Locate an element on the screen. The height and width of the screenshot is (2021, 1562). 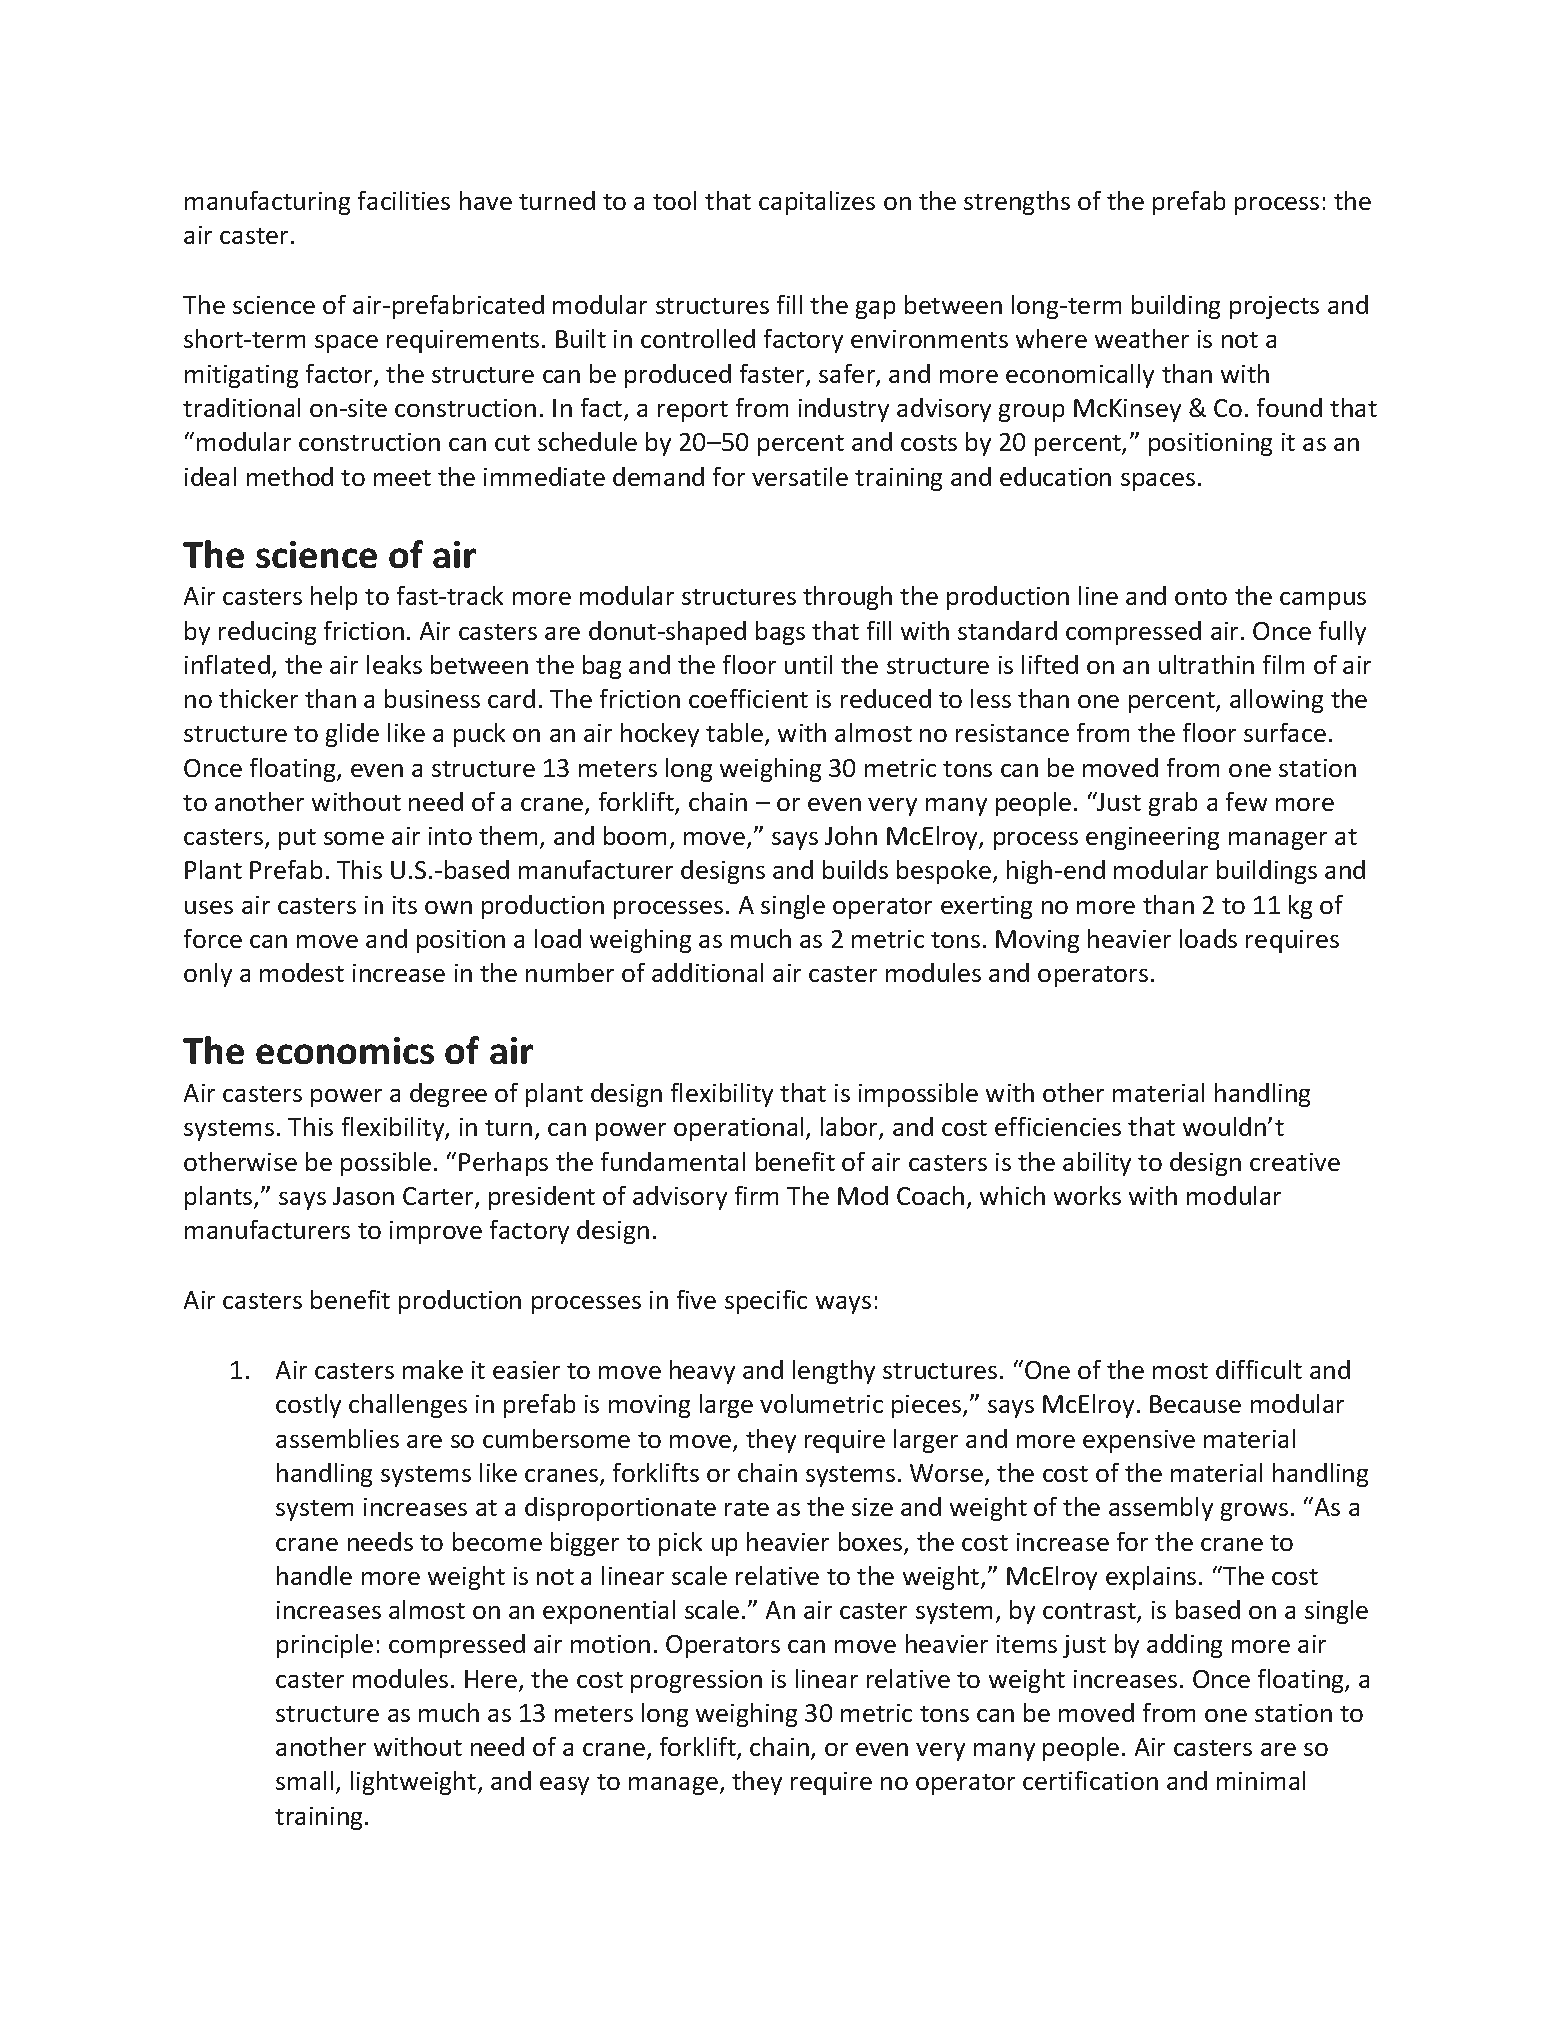
Jason is located at coordinates (363, 1196).
